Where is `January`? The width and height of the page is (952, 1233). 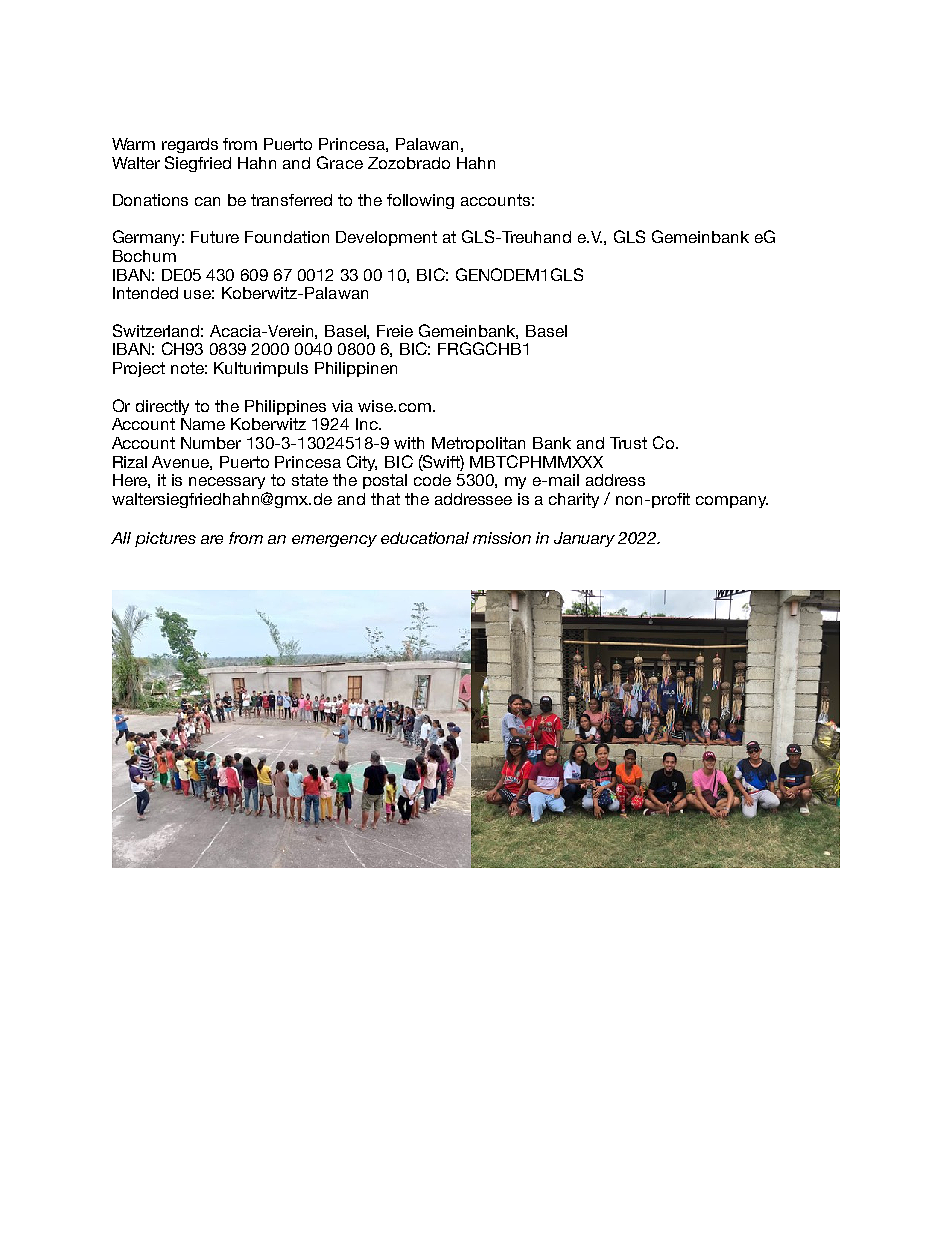 January is located at coordinates (584, 539).
